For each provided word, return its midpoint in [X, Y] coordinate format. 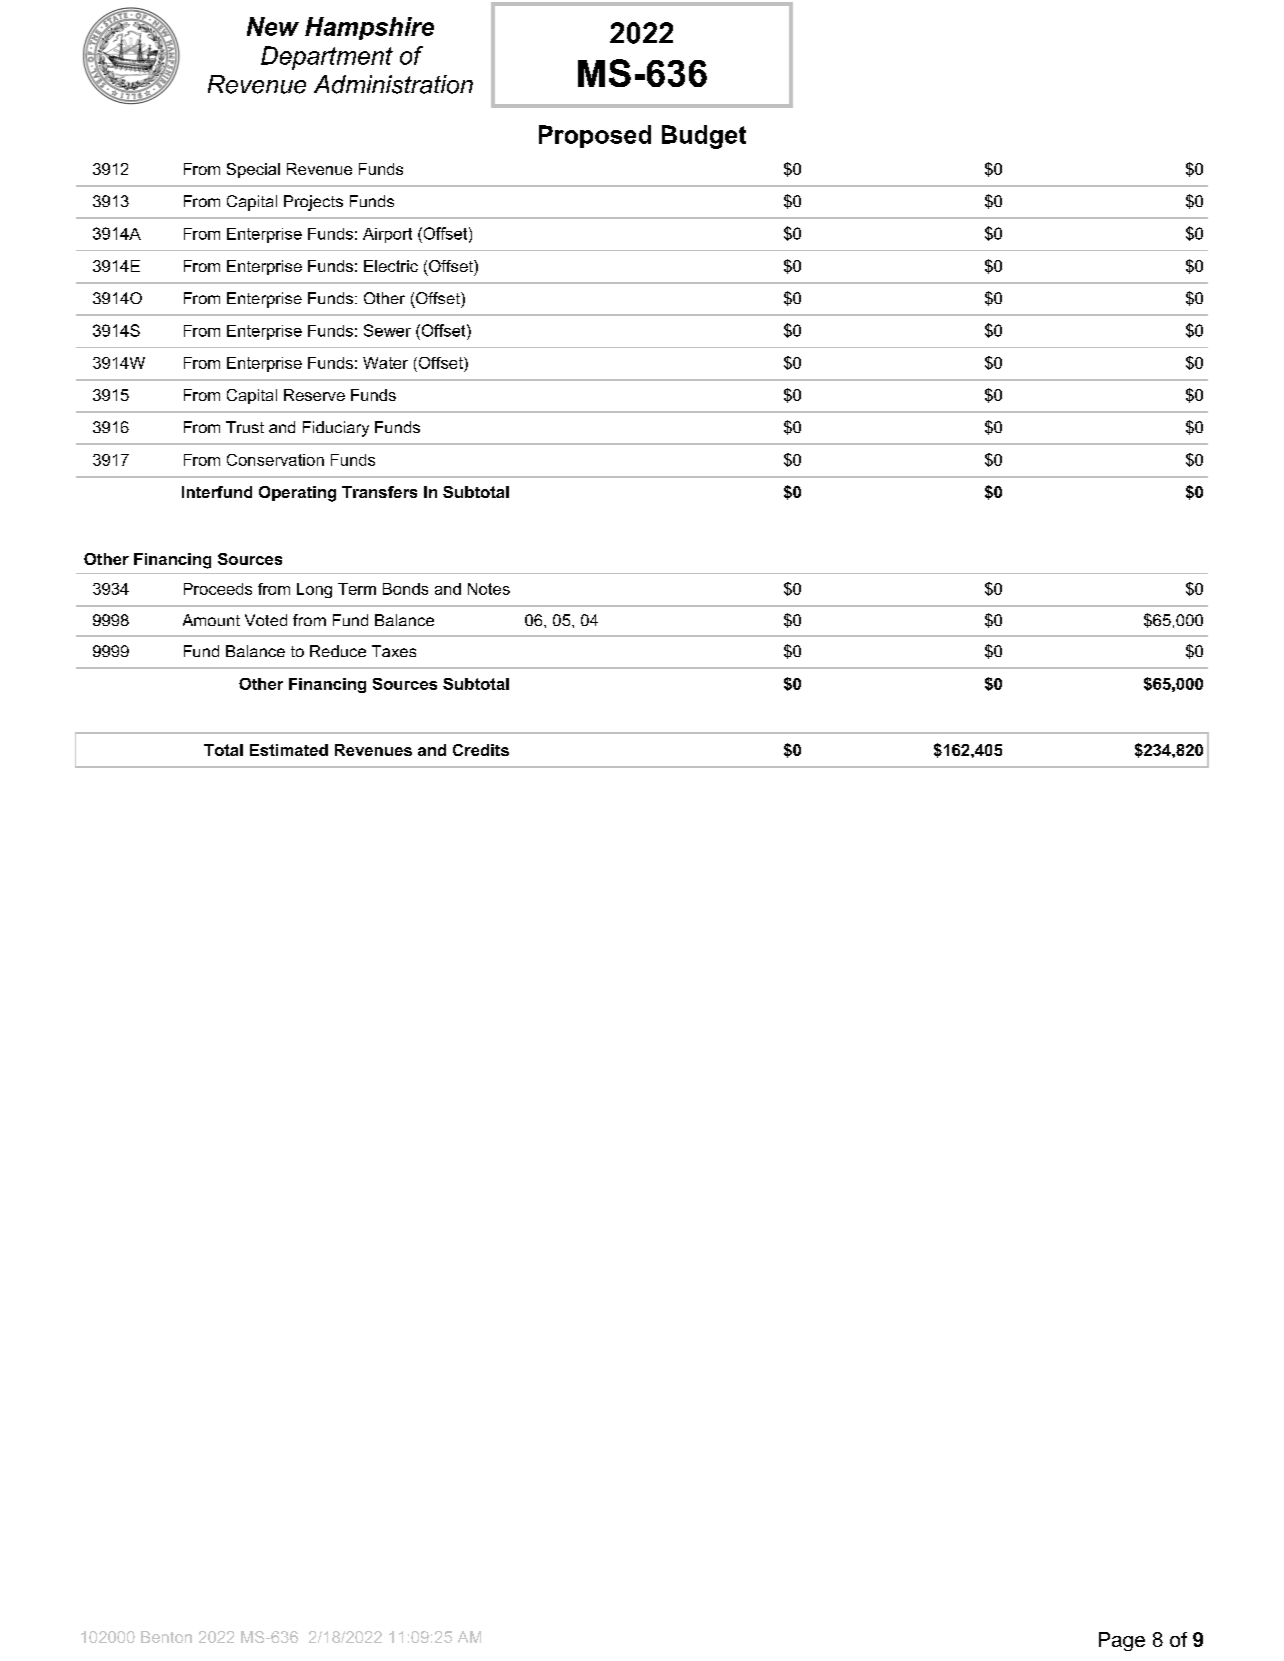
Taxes [394, 651]
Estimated [289, 750]
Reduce [338, 651]
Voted [266, 620]
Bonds [405, 589]
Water [385, 363]
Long [314, 590]
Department [327, 58]
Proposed [595, 136]
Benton [166, 1637]
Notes [489, 589]
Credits [481, 750]
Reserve [314, 395]
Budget [704, 137]
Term [357, 589]
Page [1122, 1641]
